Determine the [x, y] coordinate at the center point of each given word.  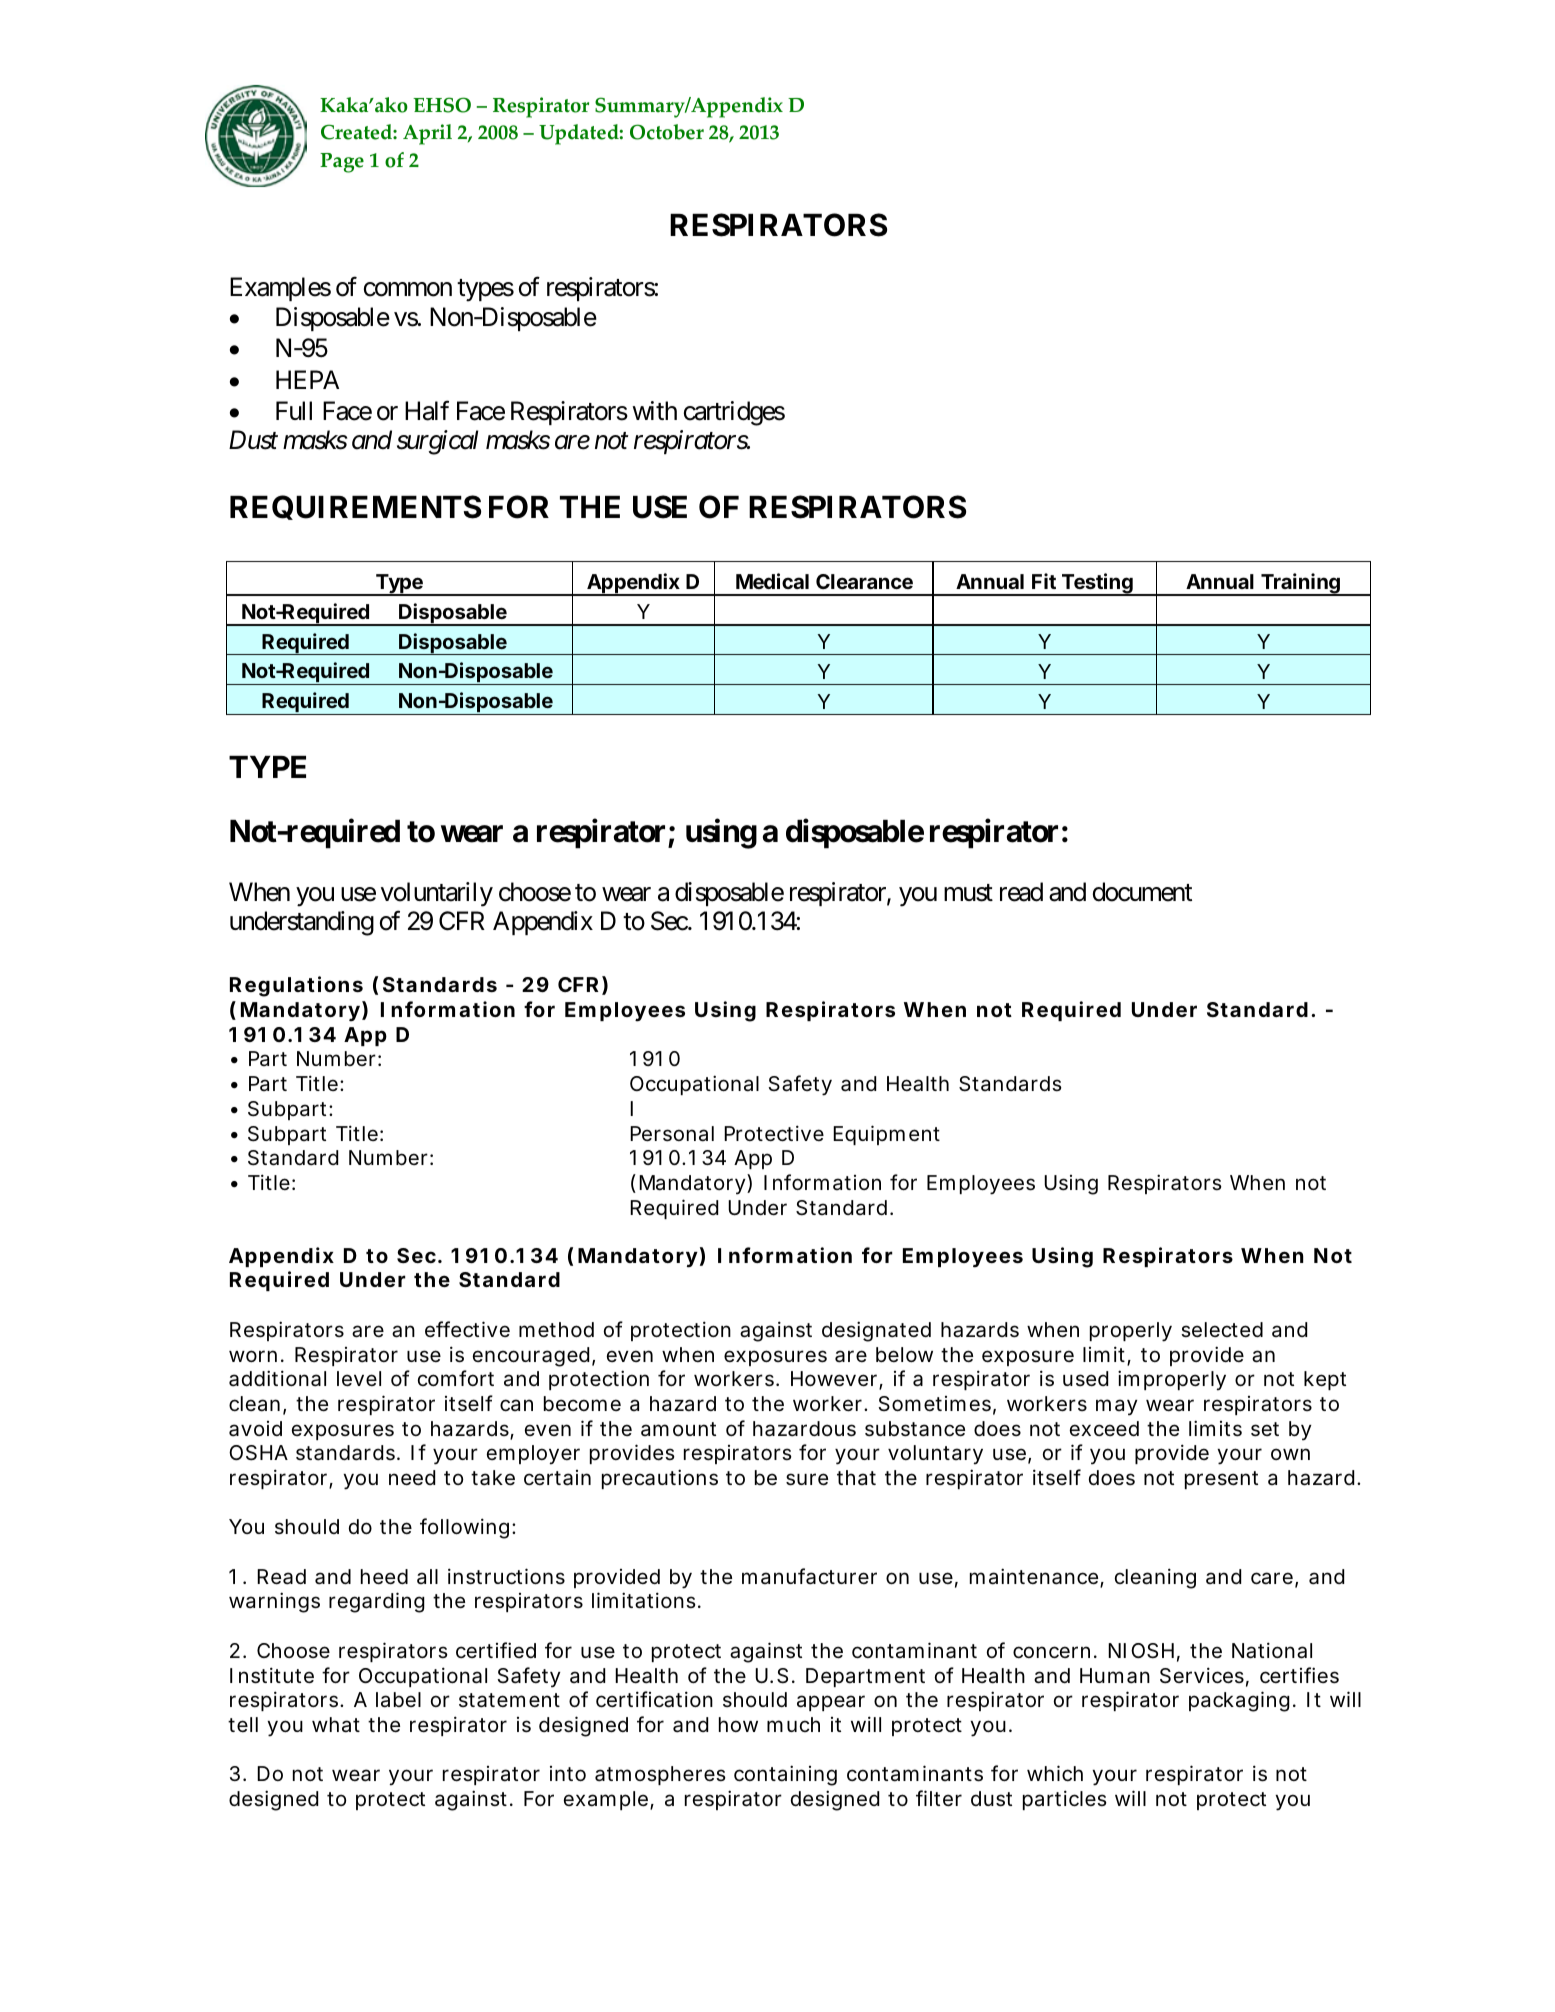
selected [1222, 1330]
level [359, 1379]
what [336, 1725]
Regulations [296, 986]
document [1142, 892]
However [835, 1380]
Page [342, 163]
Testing [1097, 584]
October [667, 132]
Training [1300, 584]
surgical [437, 442]
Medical [772, 581]
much [793, 1724]
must [968, 893]
